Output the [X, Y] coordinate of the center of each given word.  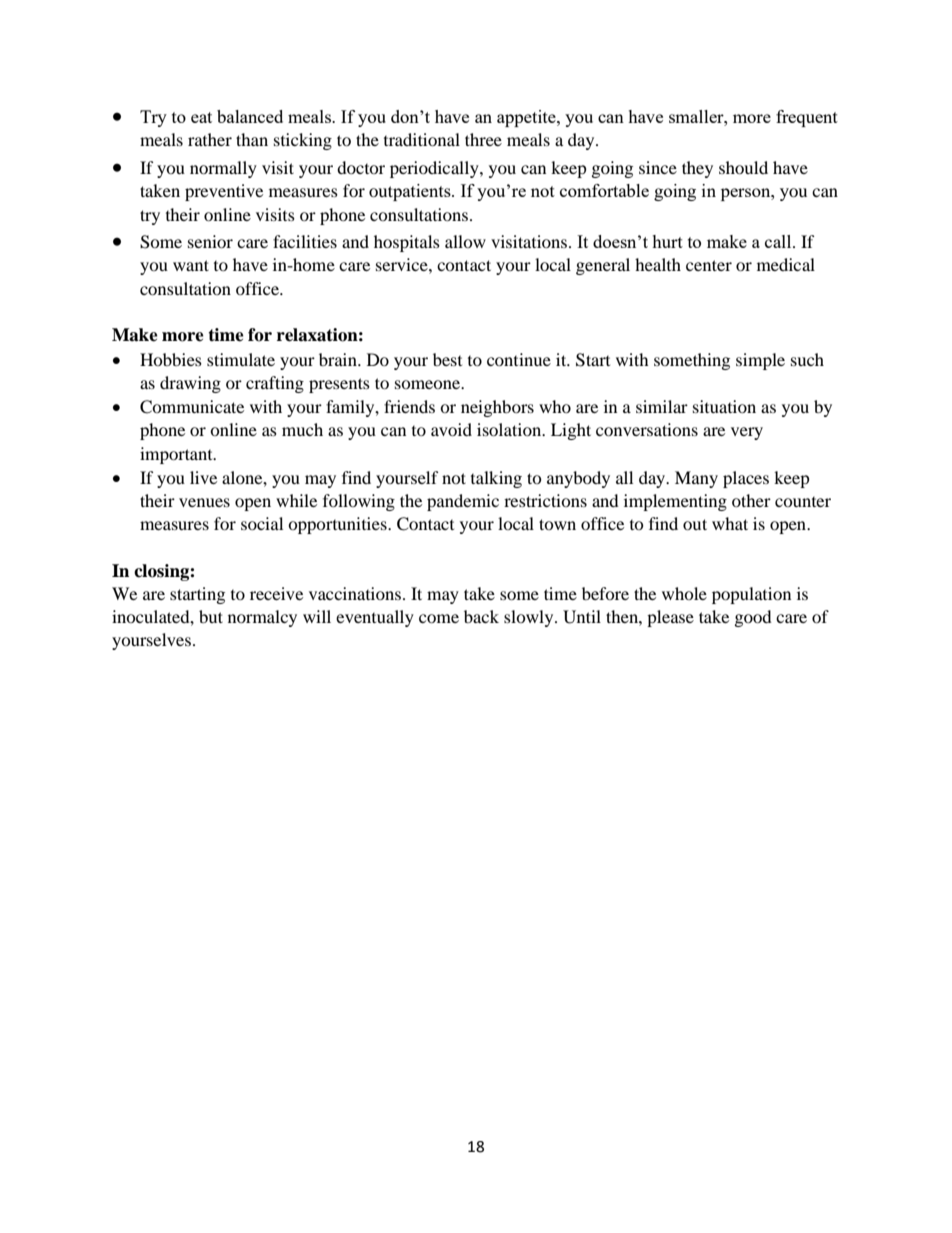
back [481, 616]
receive [276, 593]
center [709, 265]
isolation [510, 429]
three [483, 139]
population [751, 595]
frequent [807, 118]
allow [465, 241]
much [302, 429]
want [191, 265]
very [747, 433]
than [252, 139]
